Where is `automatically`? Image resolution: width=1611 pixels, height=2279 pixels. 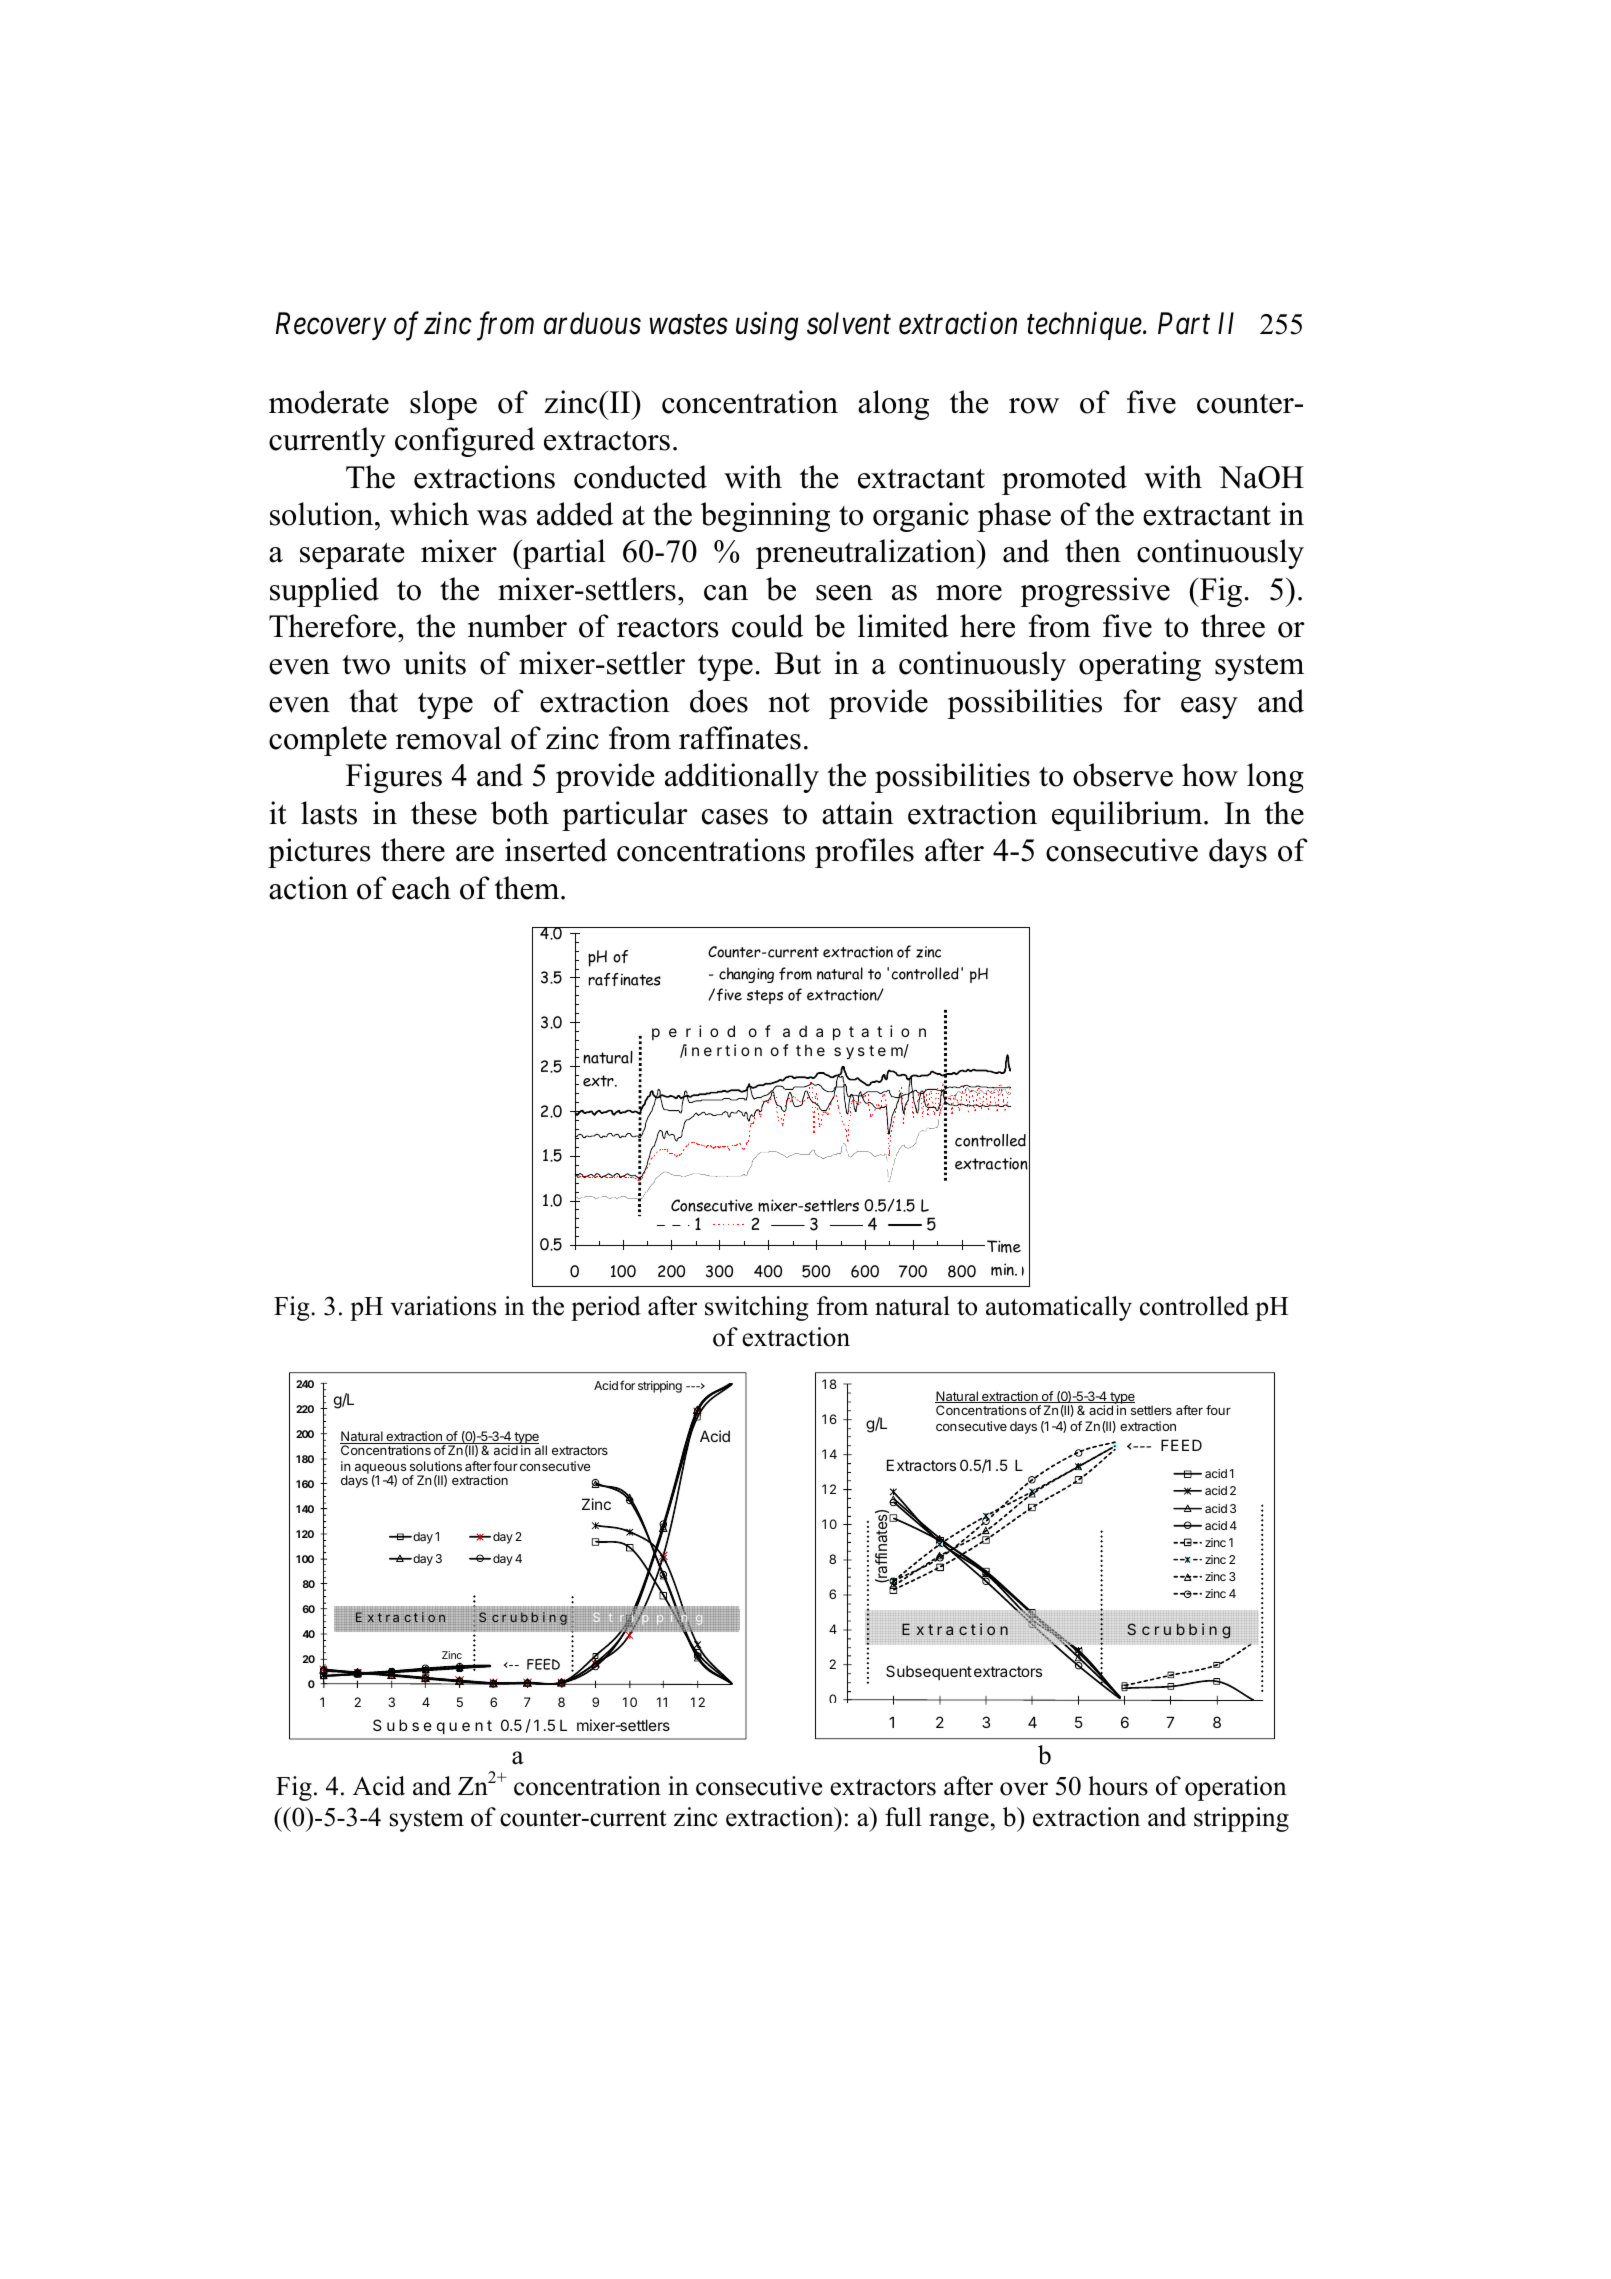
automatically is located at coordinates (1059, 1308).
